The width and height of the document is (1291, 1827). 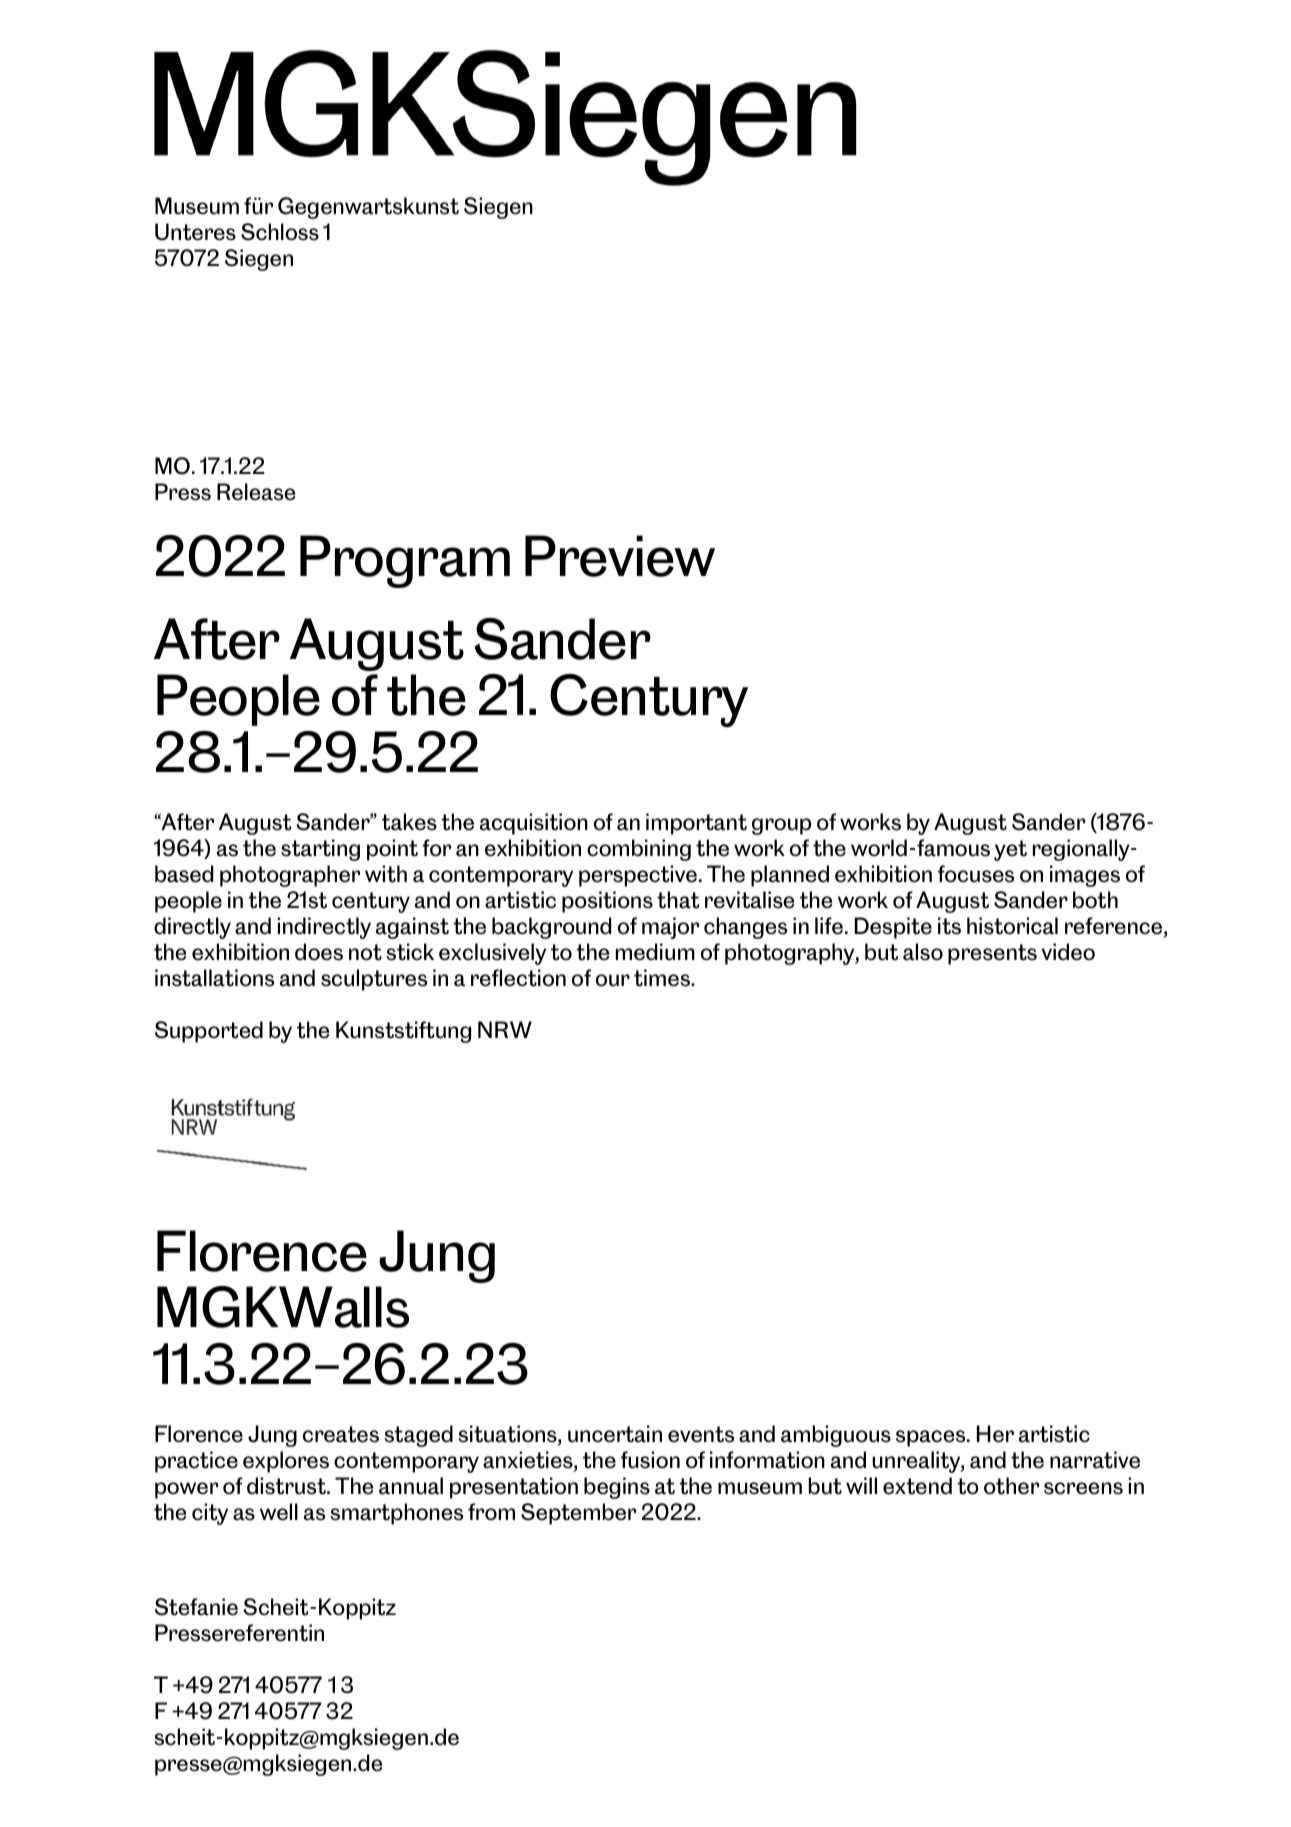 I want to click on Schloss, so click(x=280, y=232).
